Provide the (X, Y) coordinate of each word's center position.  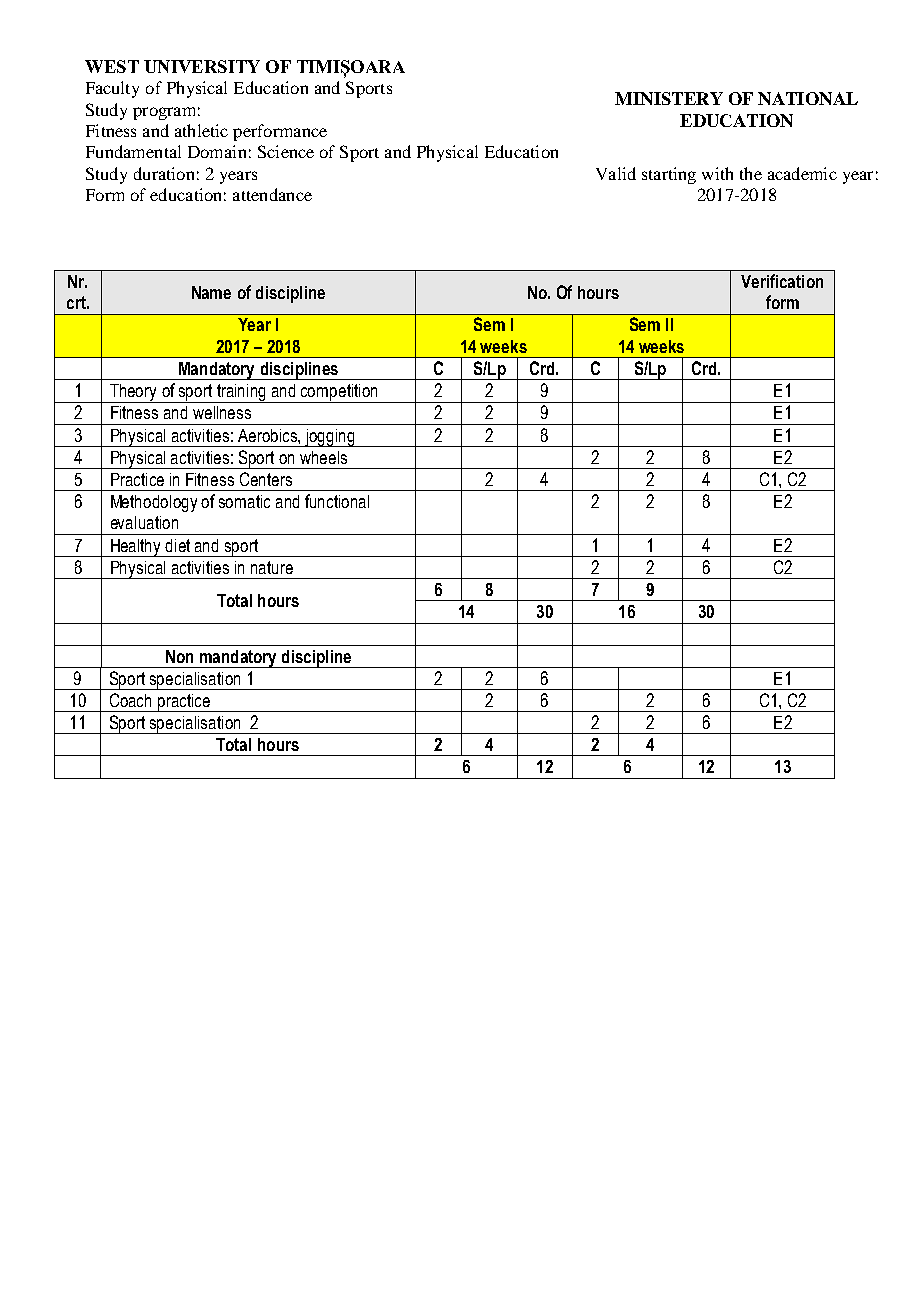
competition (339, 393)
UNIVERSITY (202, 66)
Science (286, 151)
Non (179, 656)
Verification (782, 281)
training (241, 393)
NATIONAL (808, 98)
